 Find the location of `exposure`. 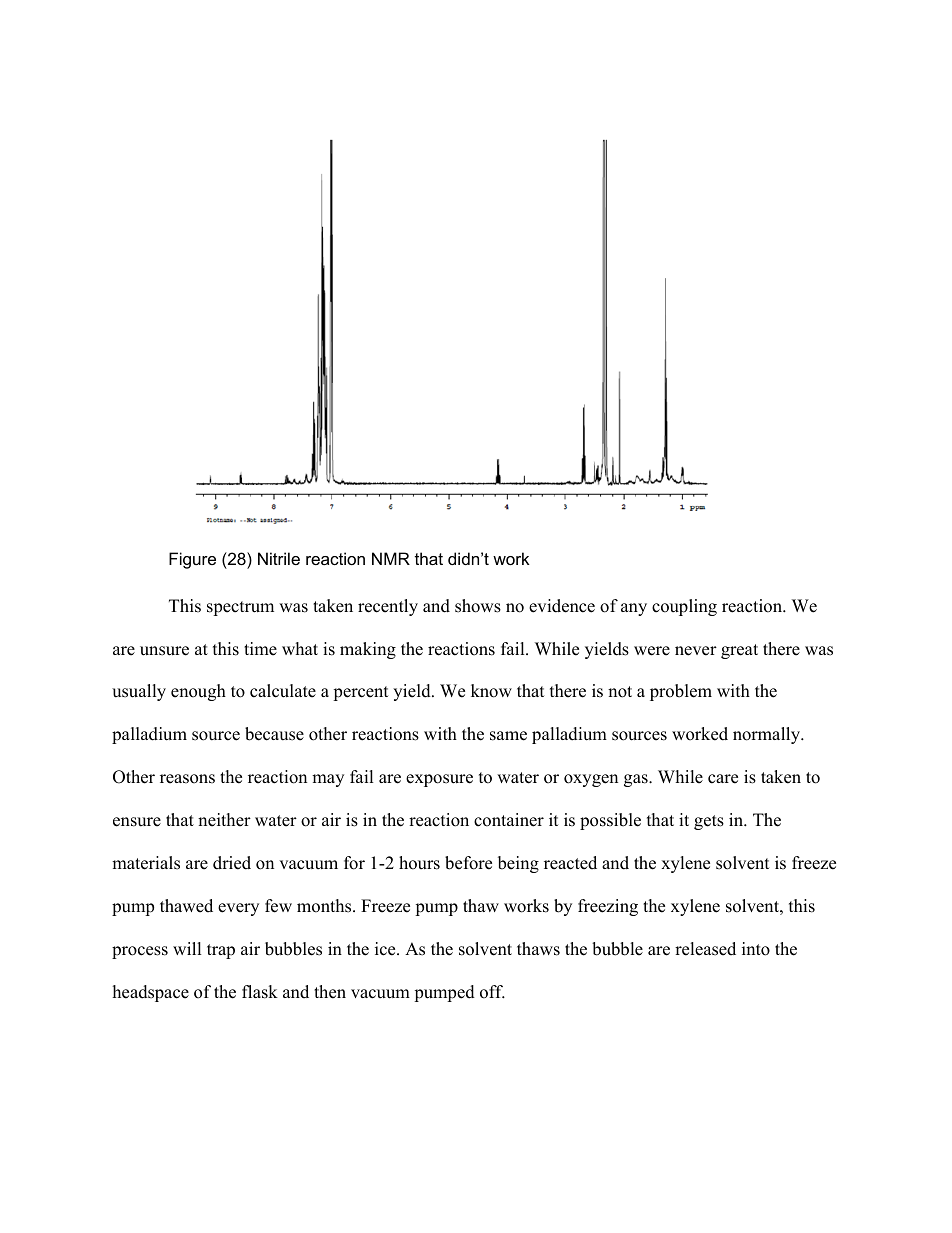

exposure is located at coordinates (439, 780).
